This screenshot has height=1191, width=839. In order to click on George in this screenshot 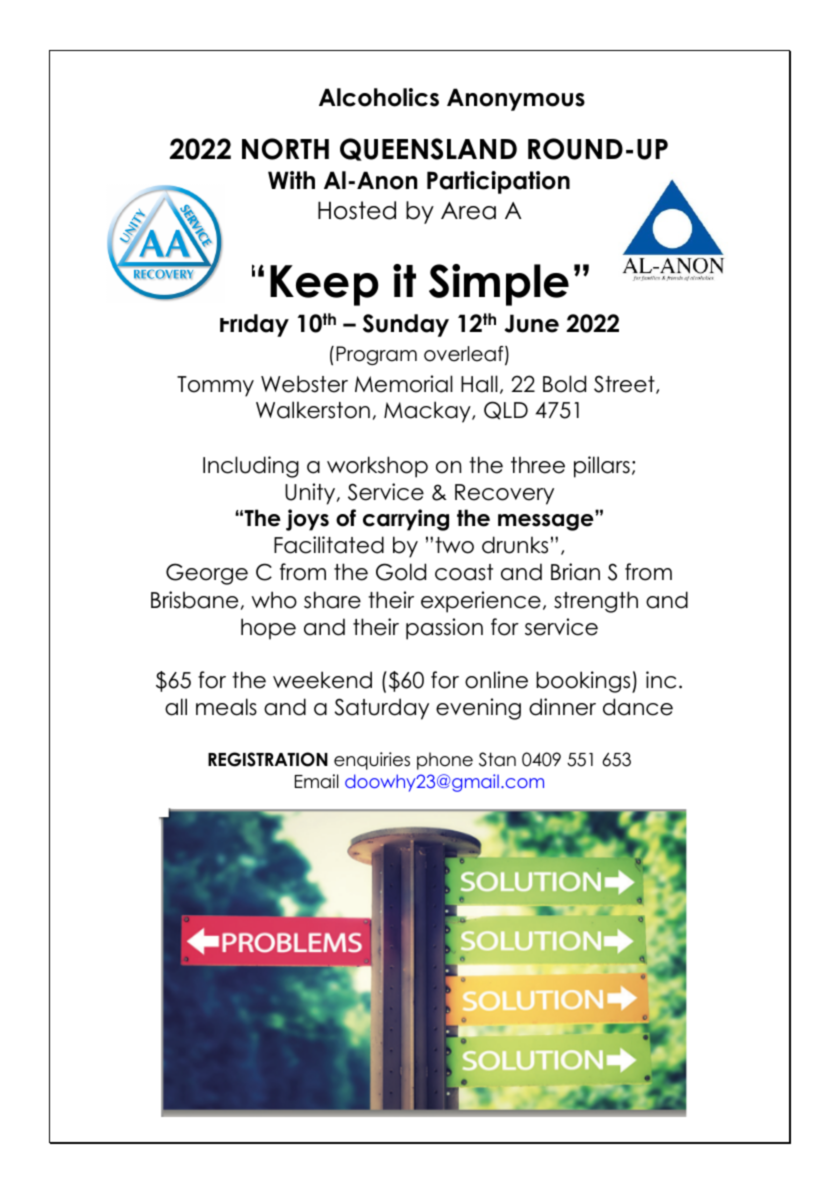, I will do `click(207, 574)`.
